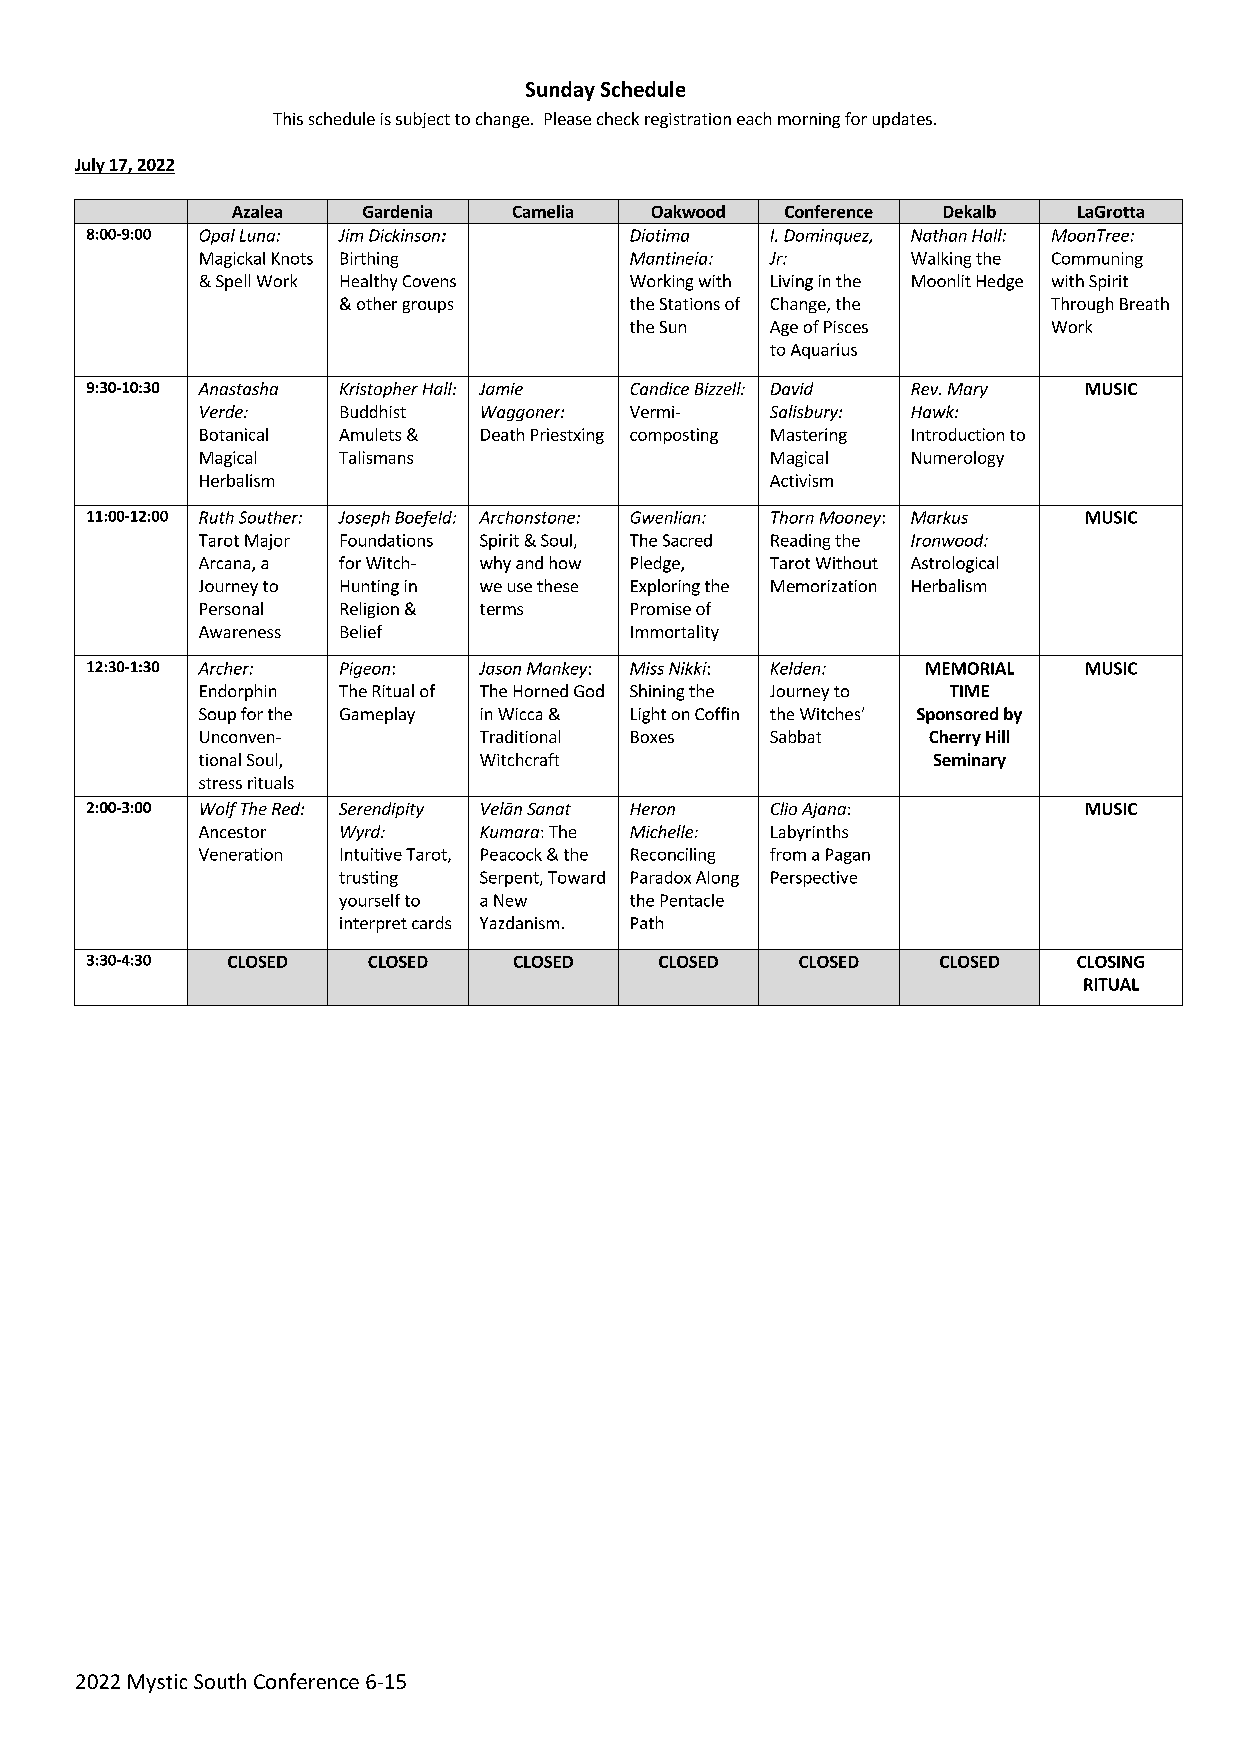 The width and height of the page is (1239, 1753). I want to click on Perspective, so click(814, 879).
